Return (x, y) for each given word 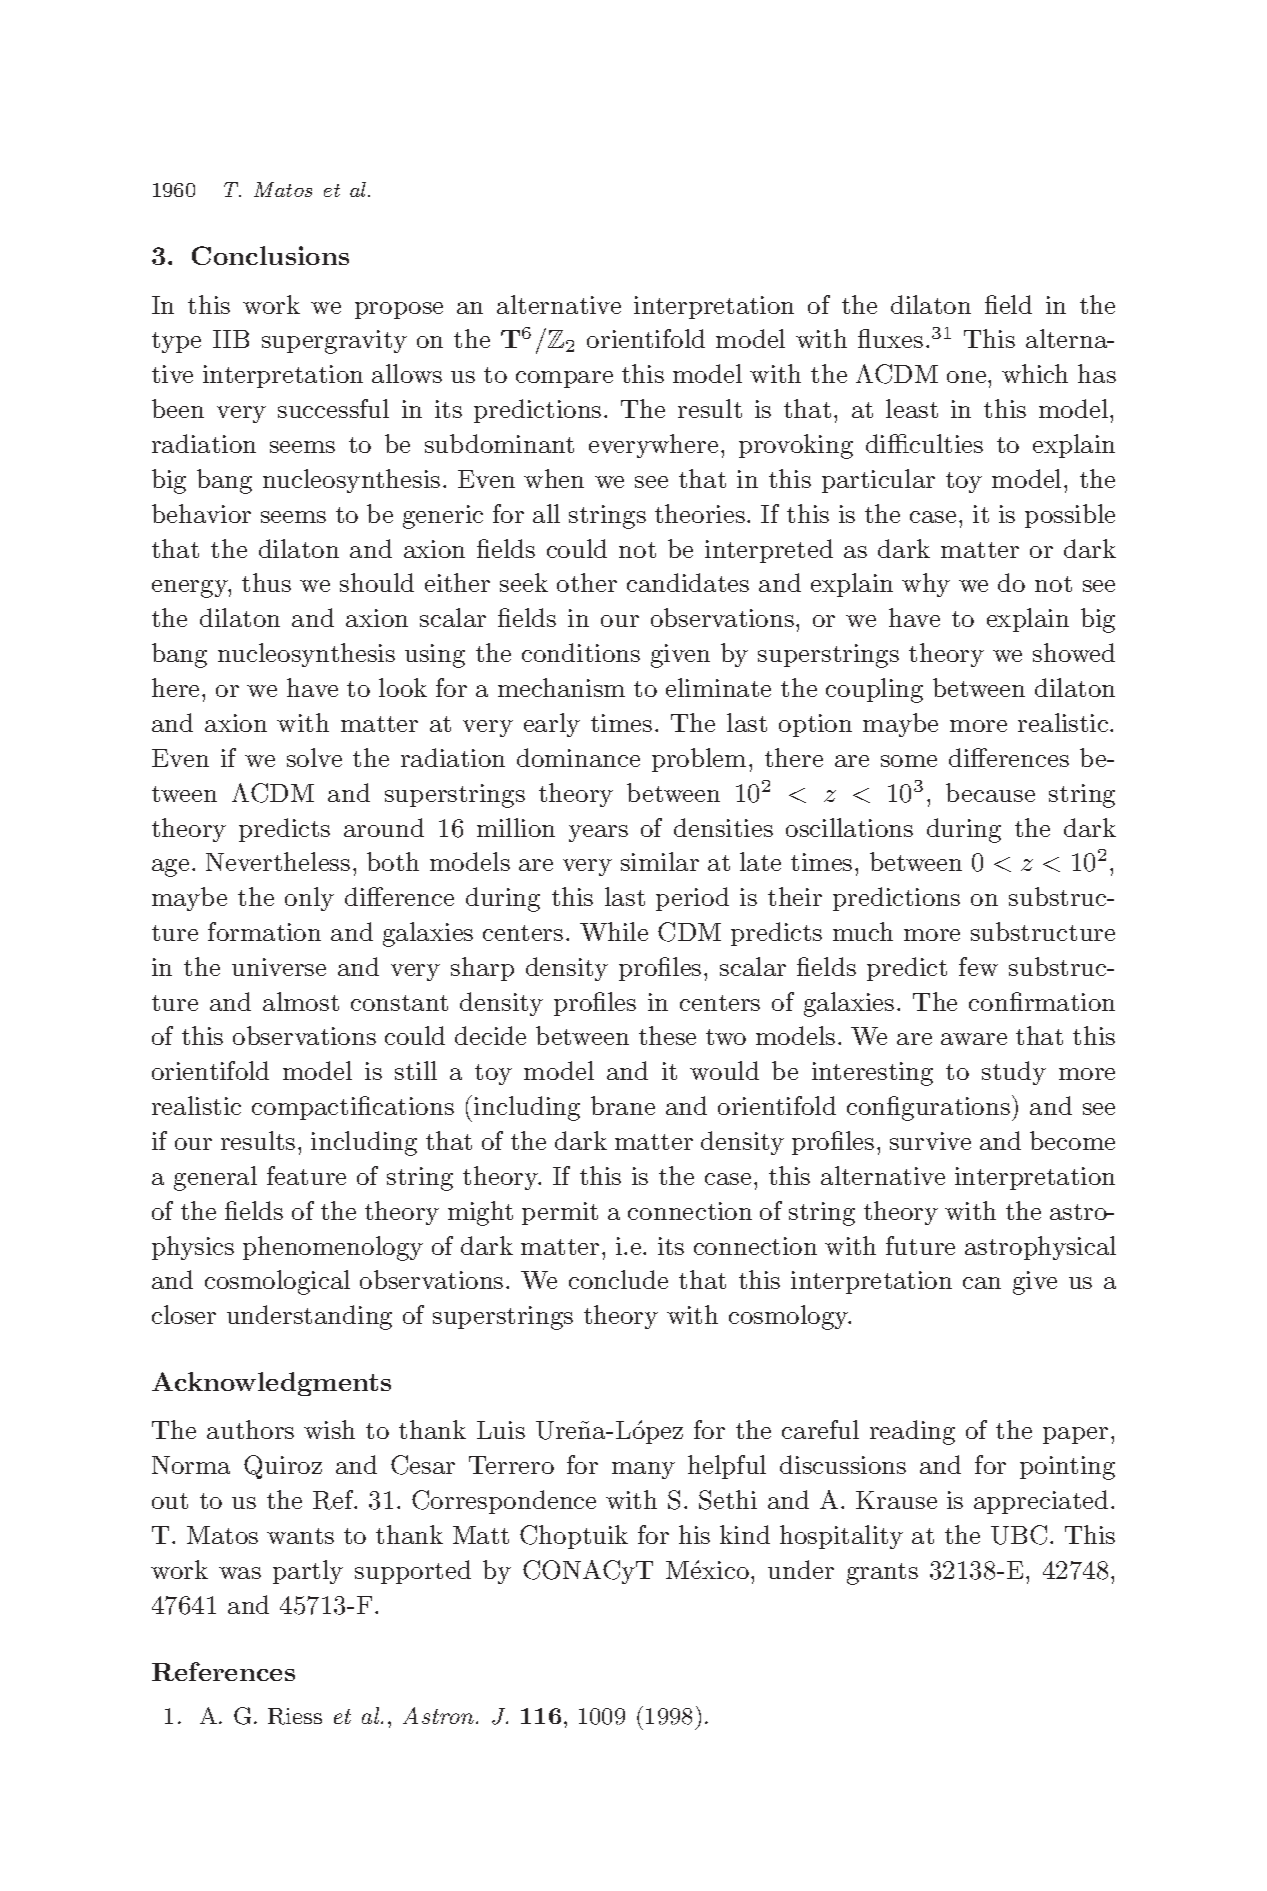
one (968, 377)
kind (745, 1534)
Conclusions (270, 255)
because (990, 792)
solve (314, 757)
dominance (578, 757)
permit (560, 1213)
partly (308, 1572)
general (215, 1178)
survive (930, 1141)
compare (564, 379)
